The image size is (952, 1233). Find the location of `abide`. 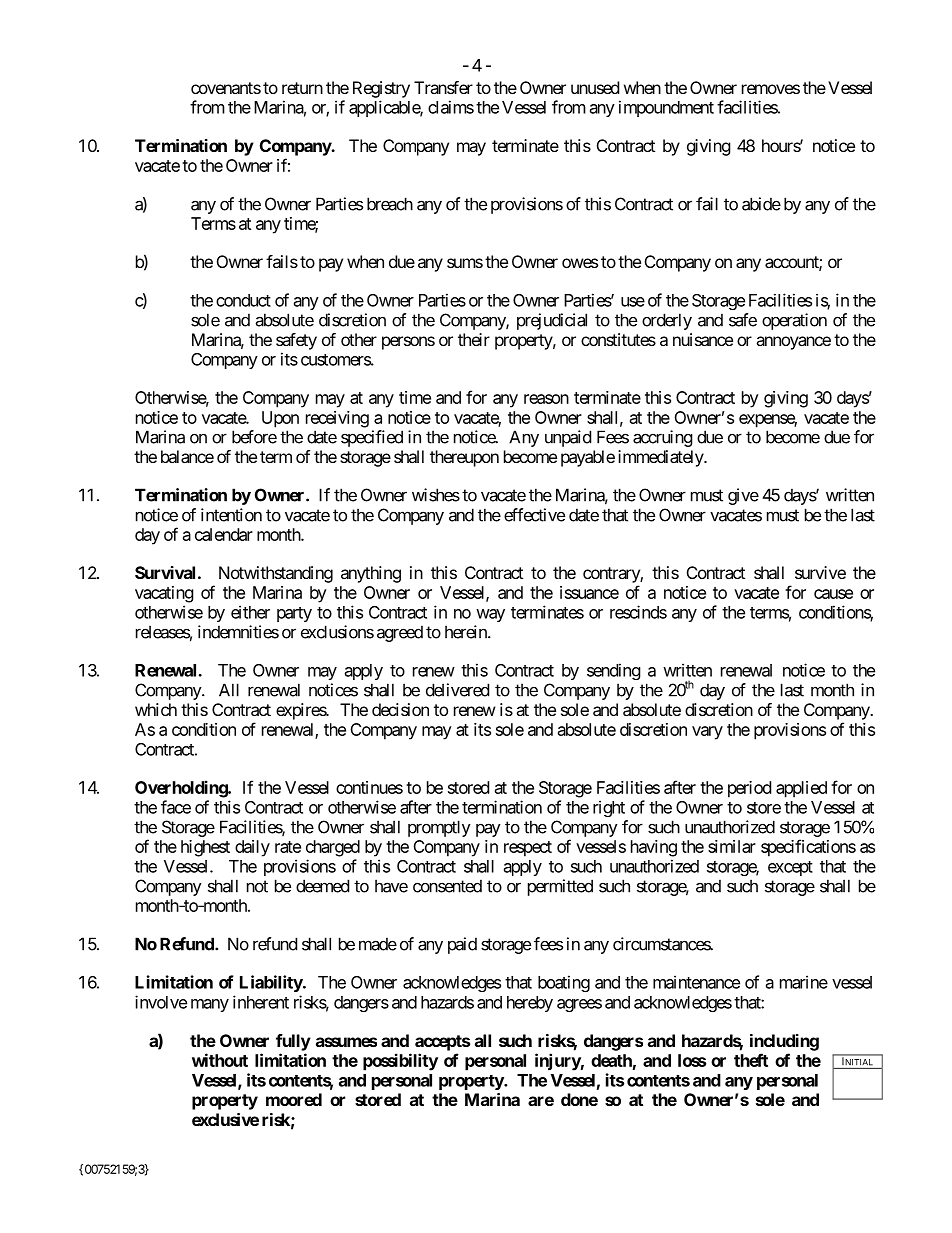

abide is located at coordinates (761, 204).
